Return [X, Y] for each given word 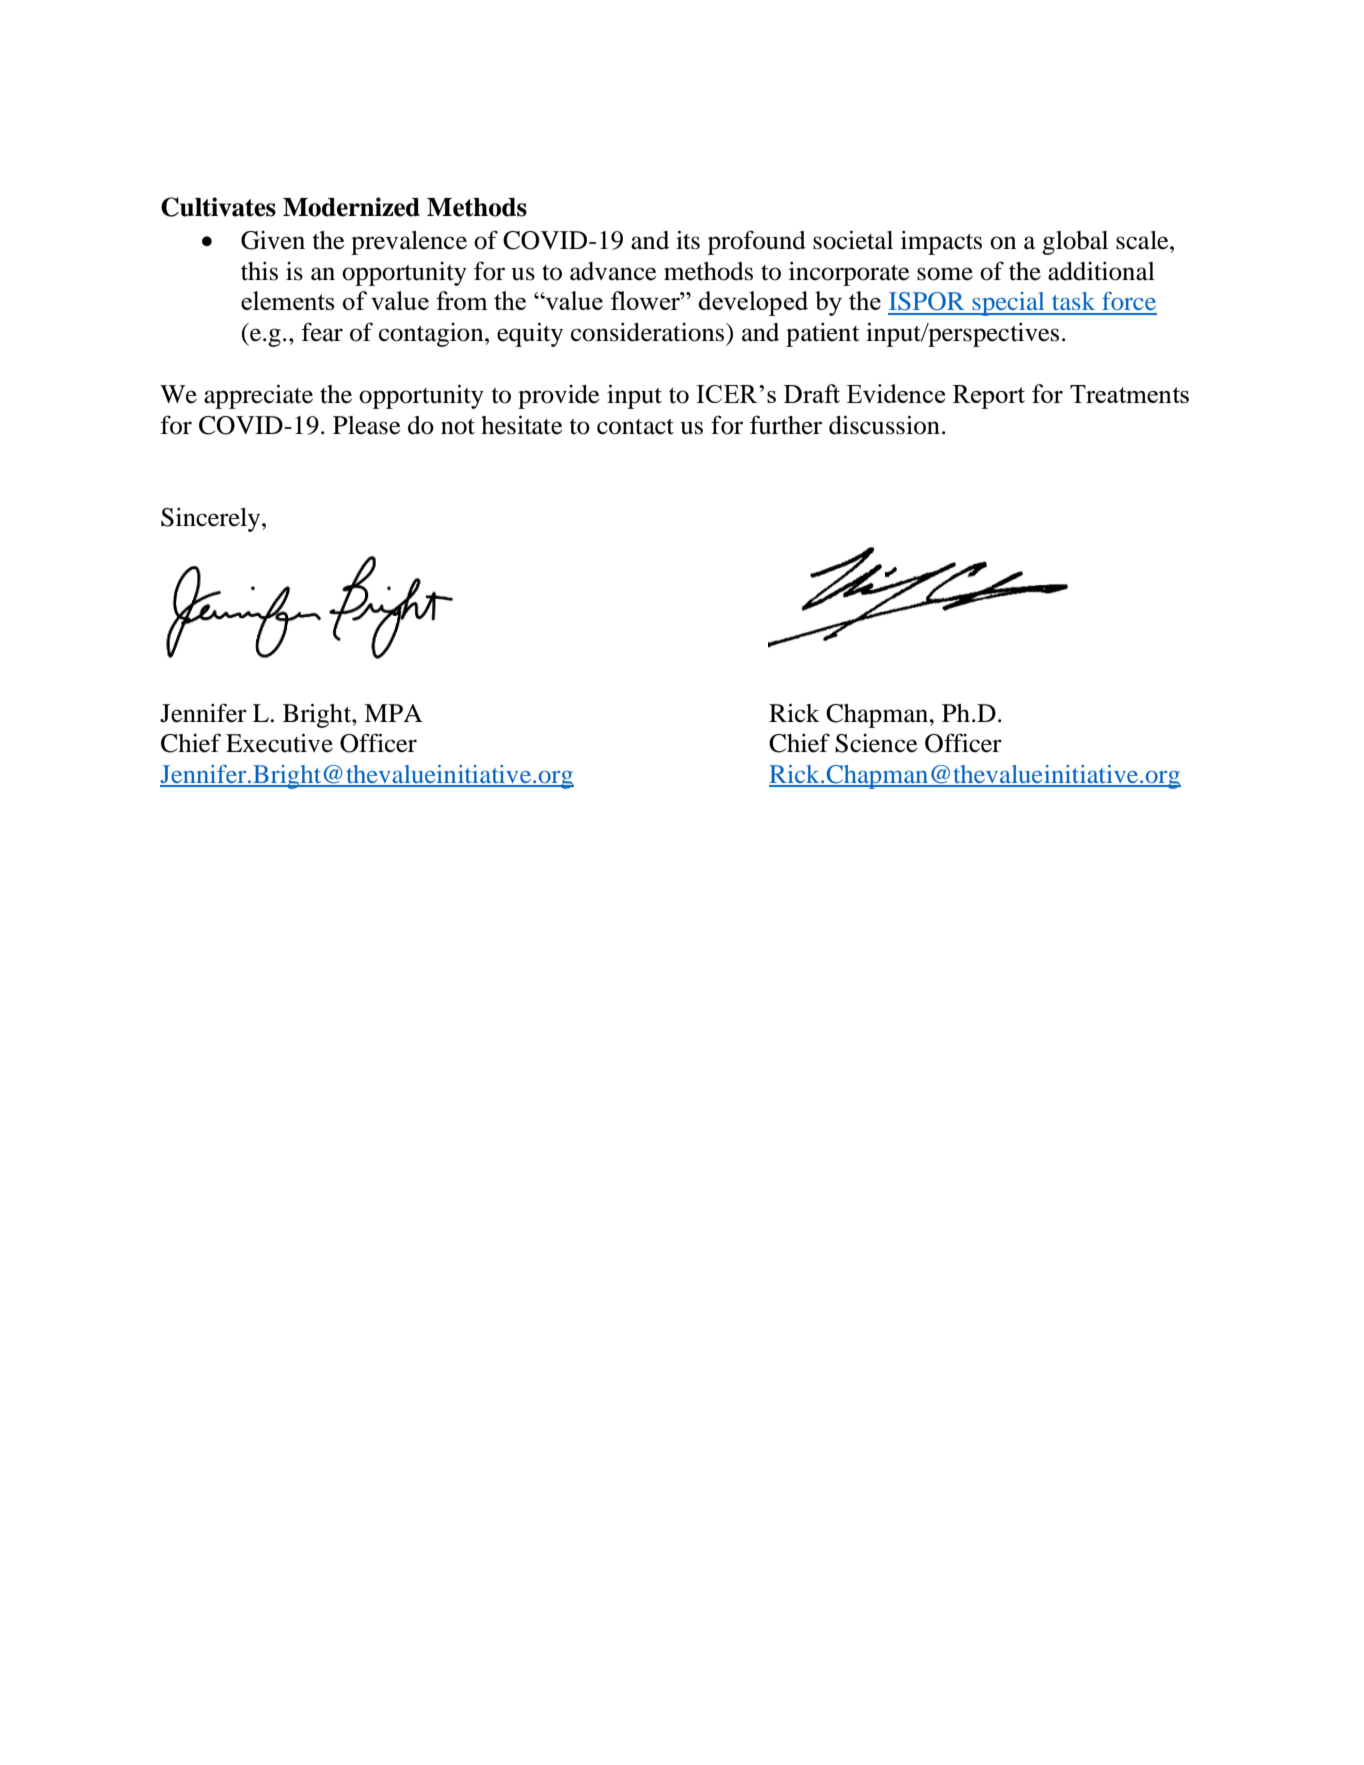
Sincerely [212, 520]
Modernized [351, 207]
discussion [884, 425]
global [1075, 243]
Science [876, 743]
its [688, 240]
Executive [279, 743]
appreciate [258, 396]
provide [558, 397]
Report [989, 397]
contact [635, 427]
